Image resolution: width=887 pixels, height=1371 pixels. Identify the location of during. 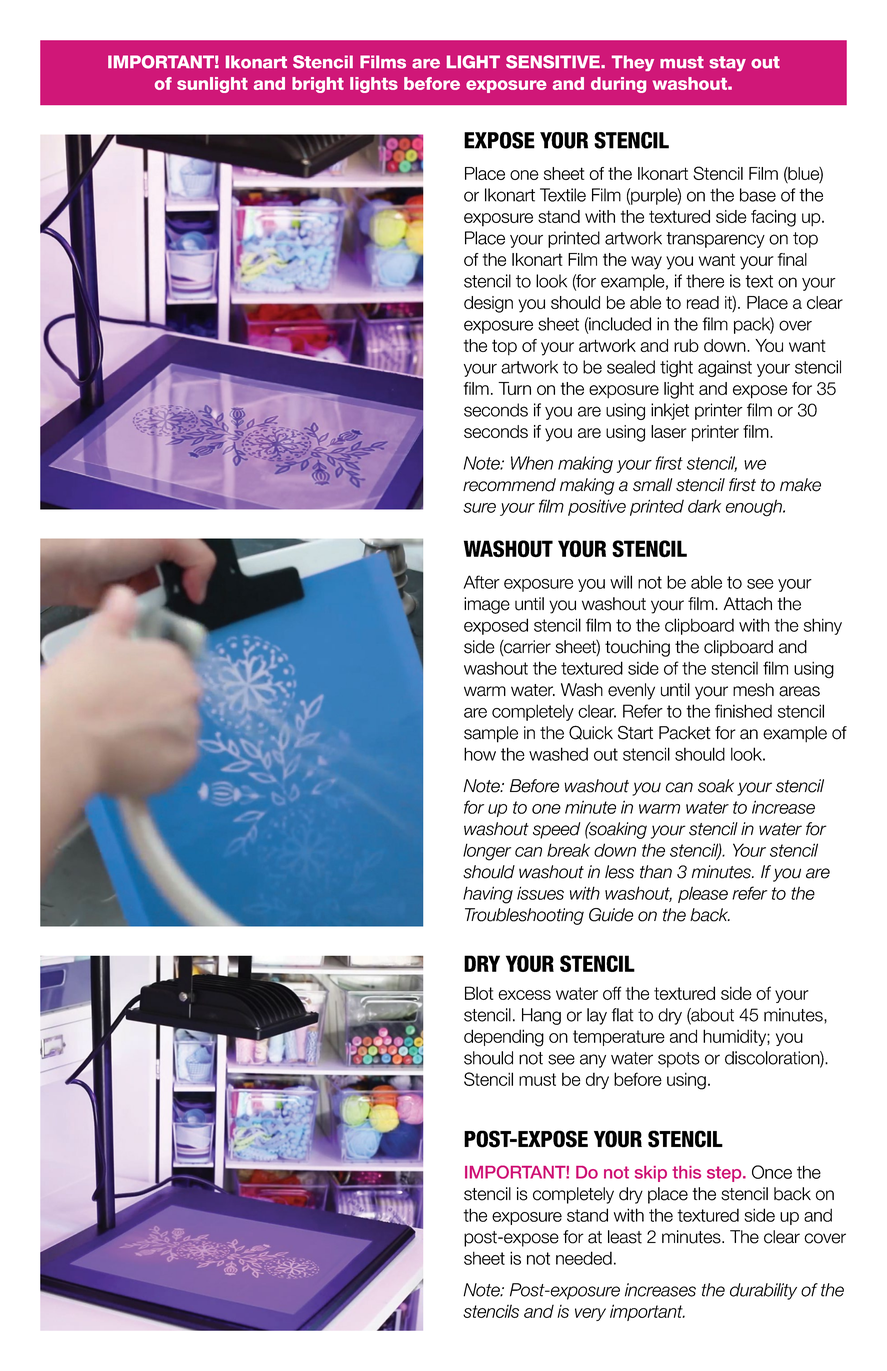
(618, 85).
